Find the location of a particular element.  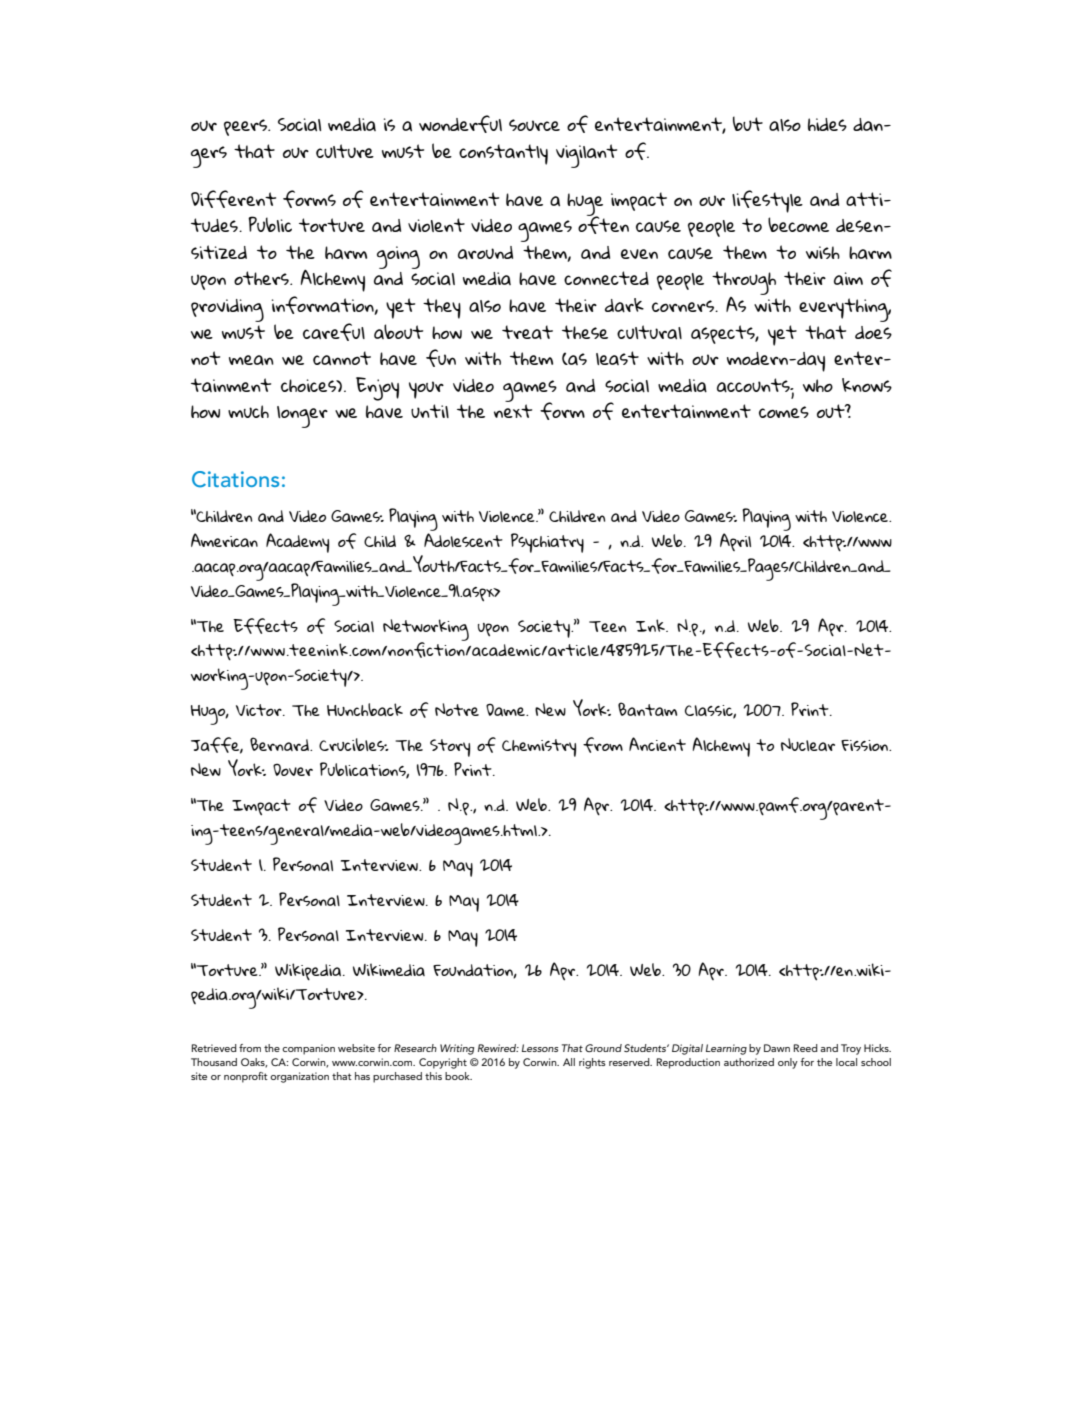

Lessons is located at coordinates (540, 1048).
